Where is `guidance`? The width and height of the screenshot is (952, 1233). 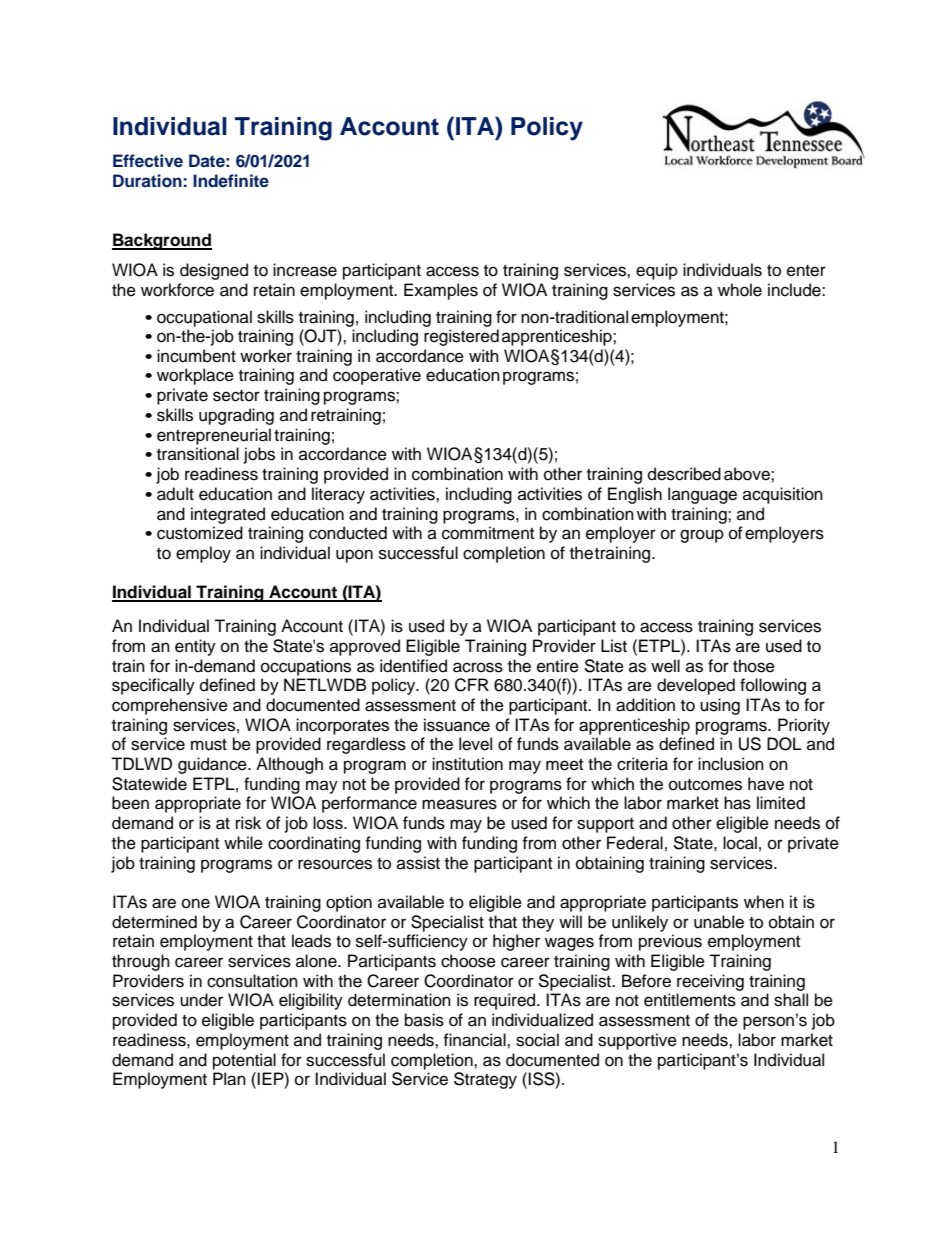 guidance is located at coordinates (213, 765).
